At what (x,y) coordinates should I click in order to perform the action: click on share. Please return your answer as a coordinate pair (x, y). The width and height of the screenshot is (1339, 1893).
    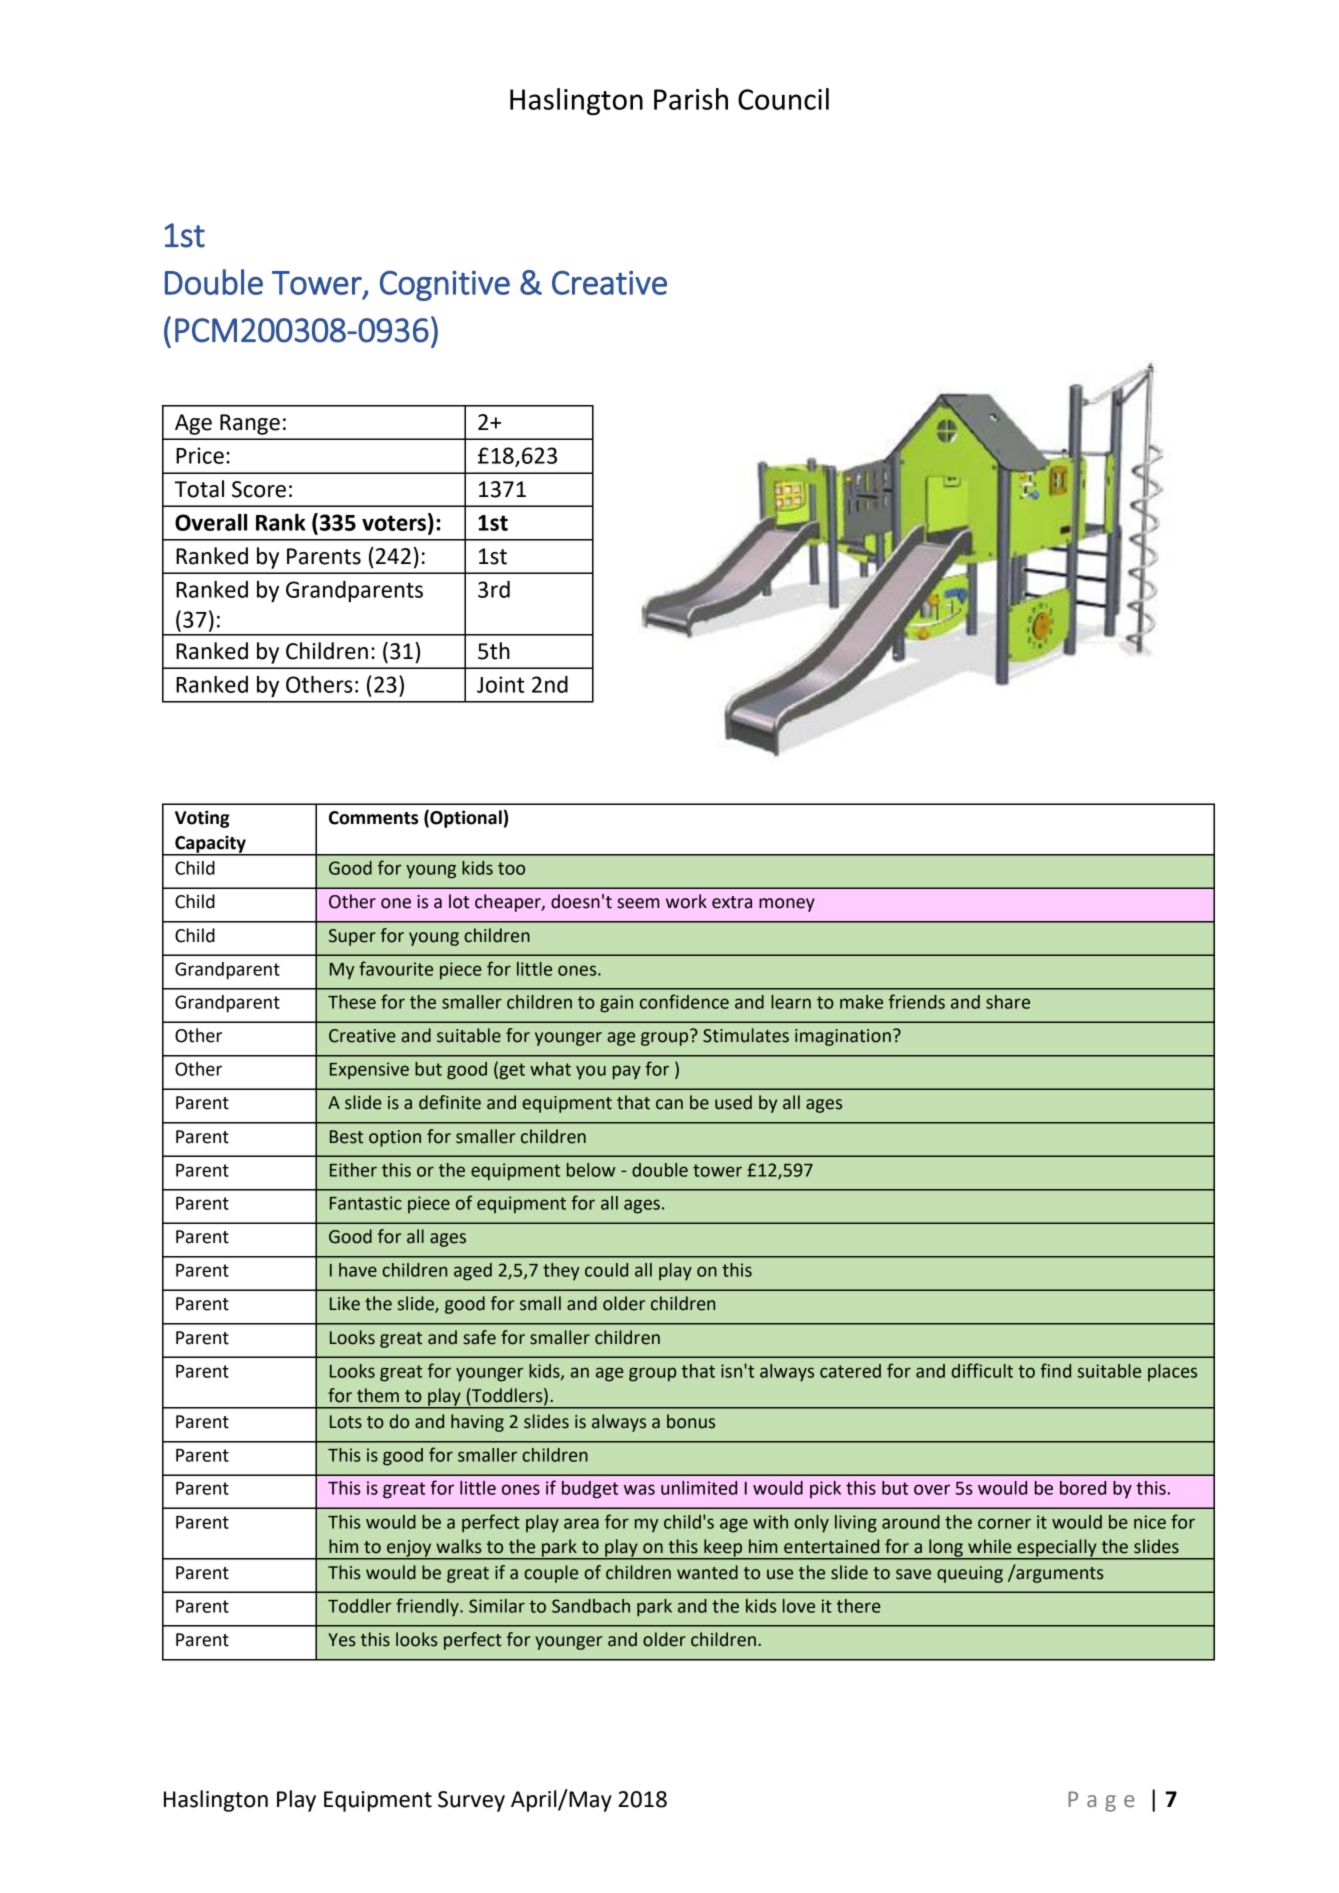
    Looking at the image, I should click on (1008, 1002).
